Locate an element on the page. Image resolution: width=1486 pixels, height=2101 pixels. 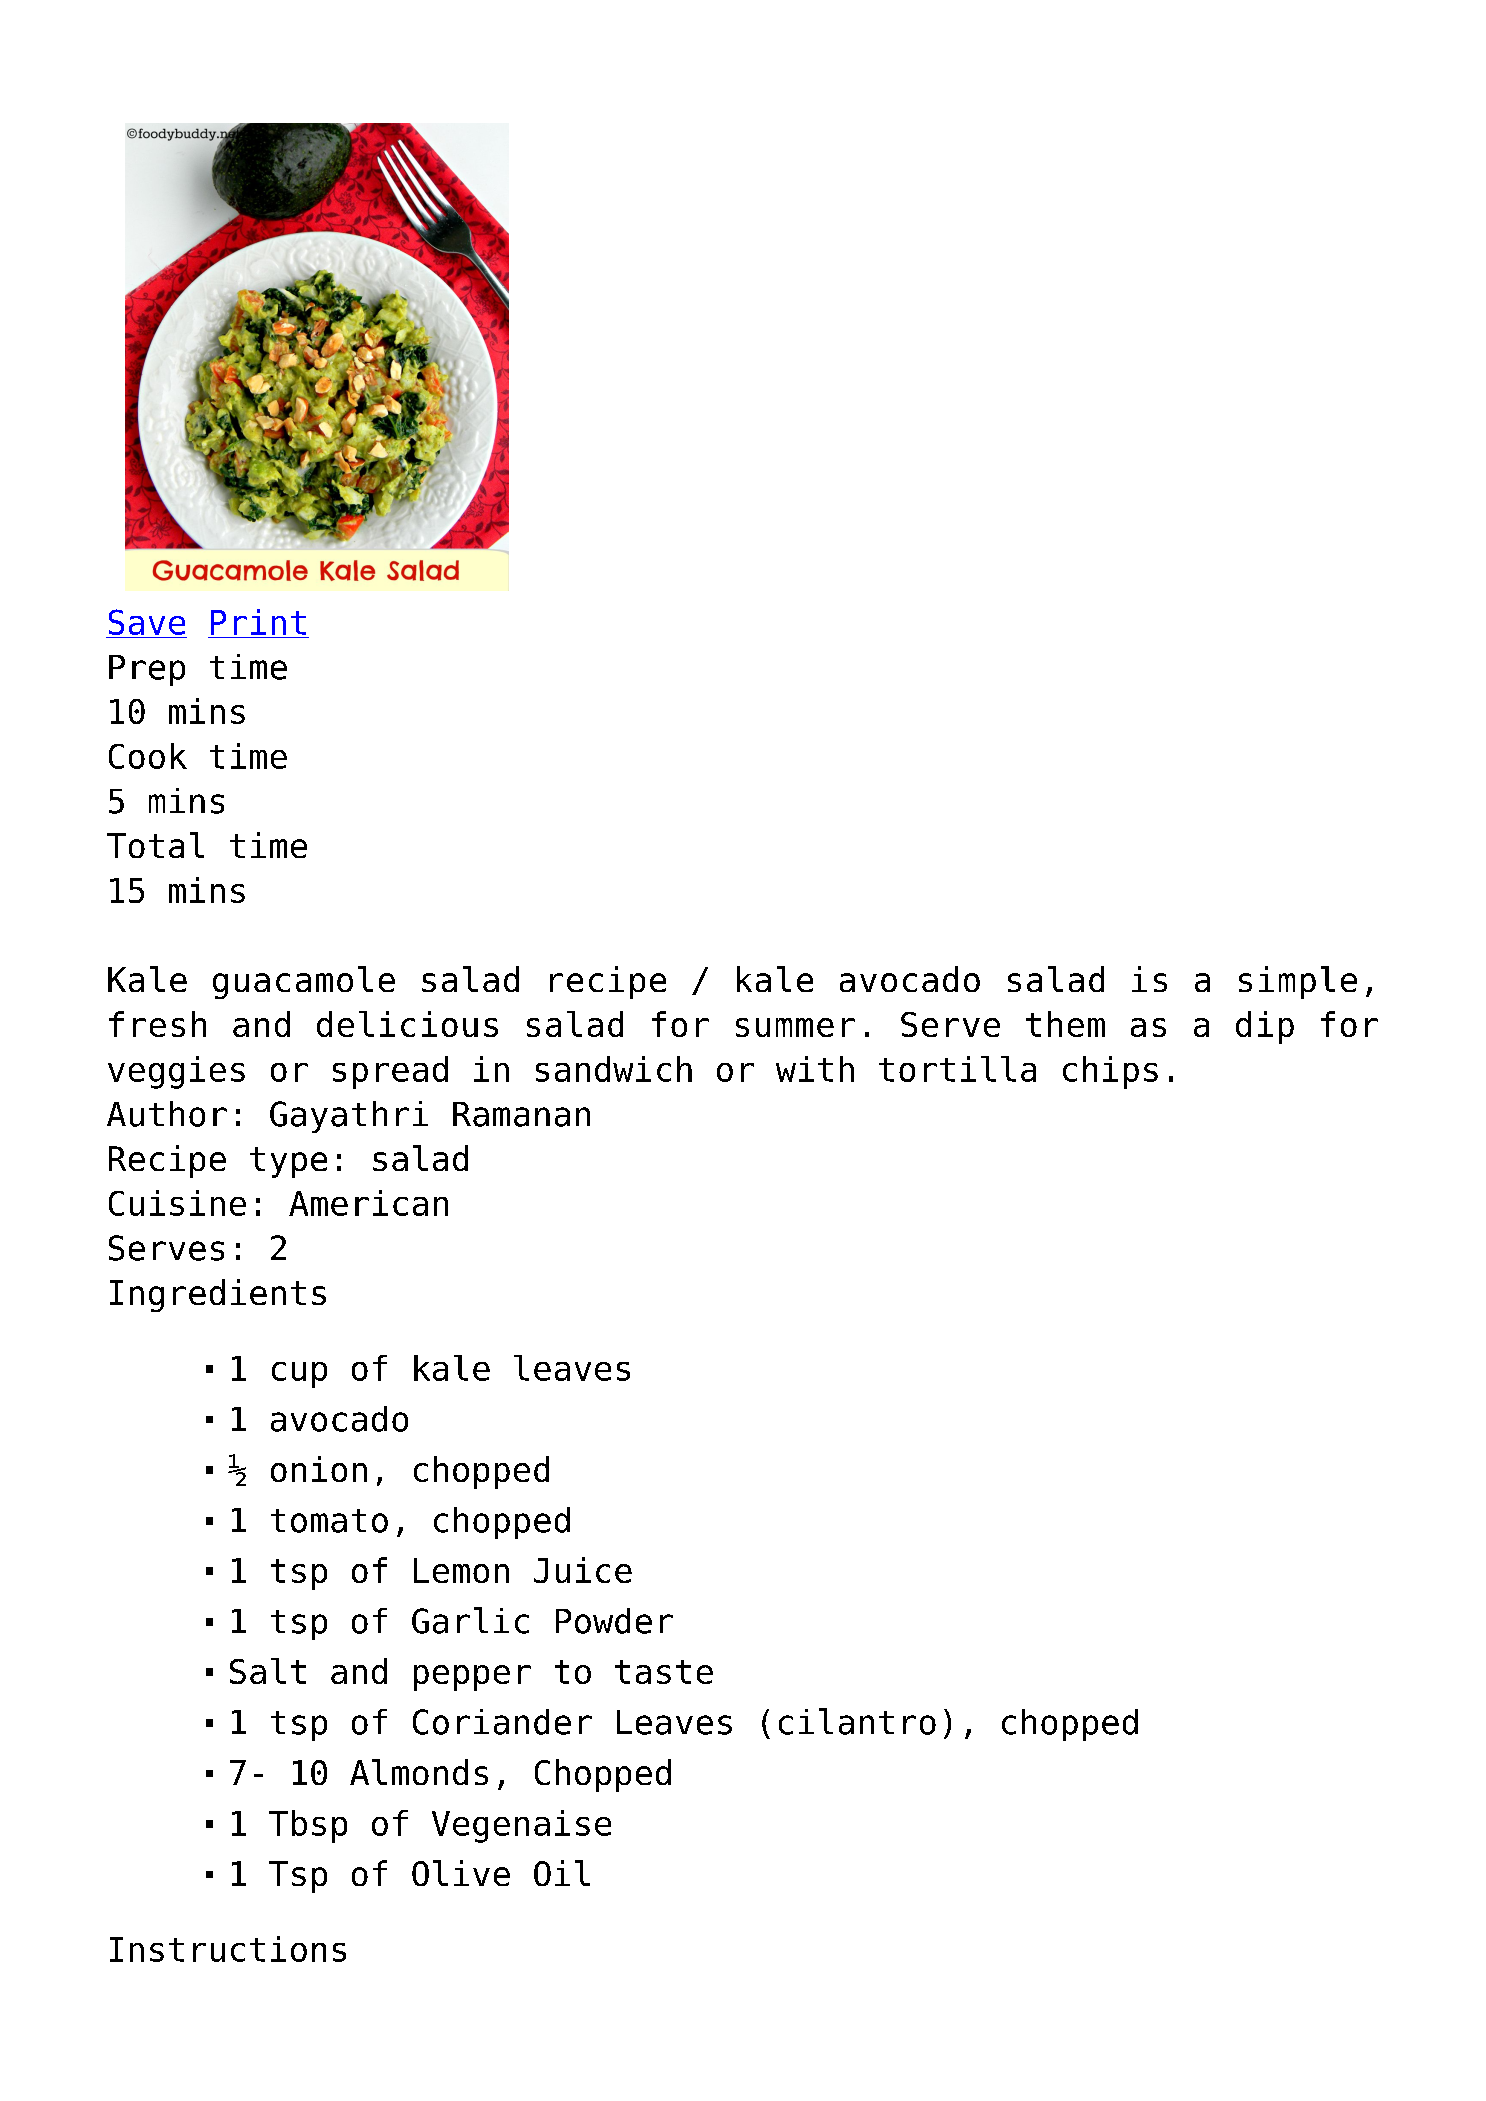
Prep is located at coordinates (147, 670).
